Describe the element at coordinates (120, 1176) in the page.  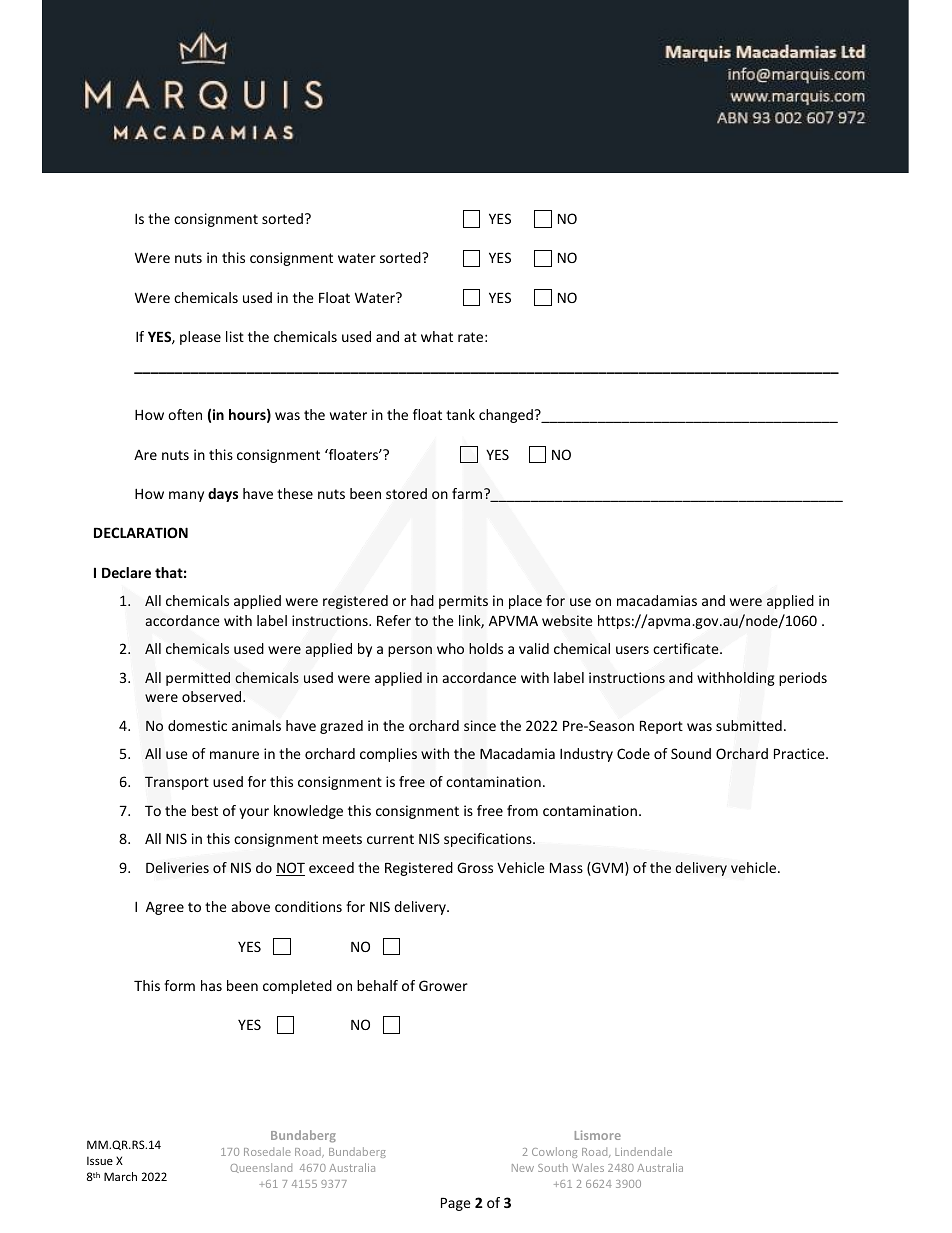
I see `March` at that location.
